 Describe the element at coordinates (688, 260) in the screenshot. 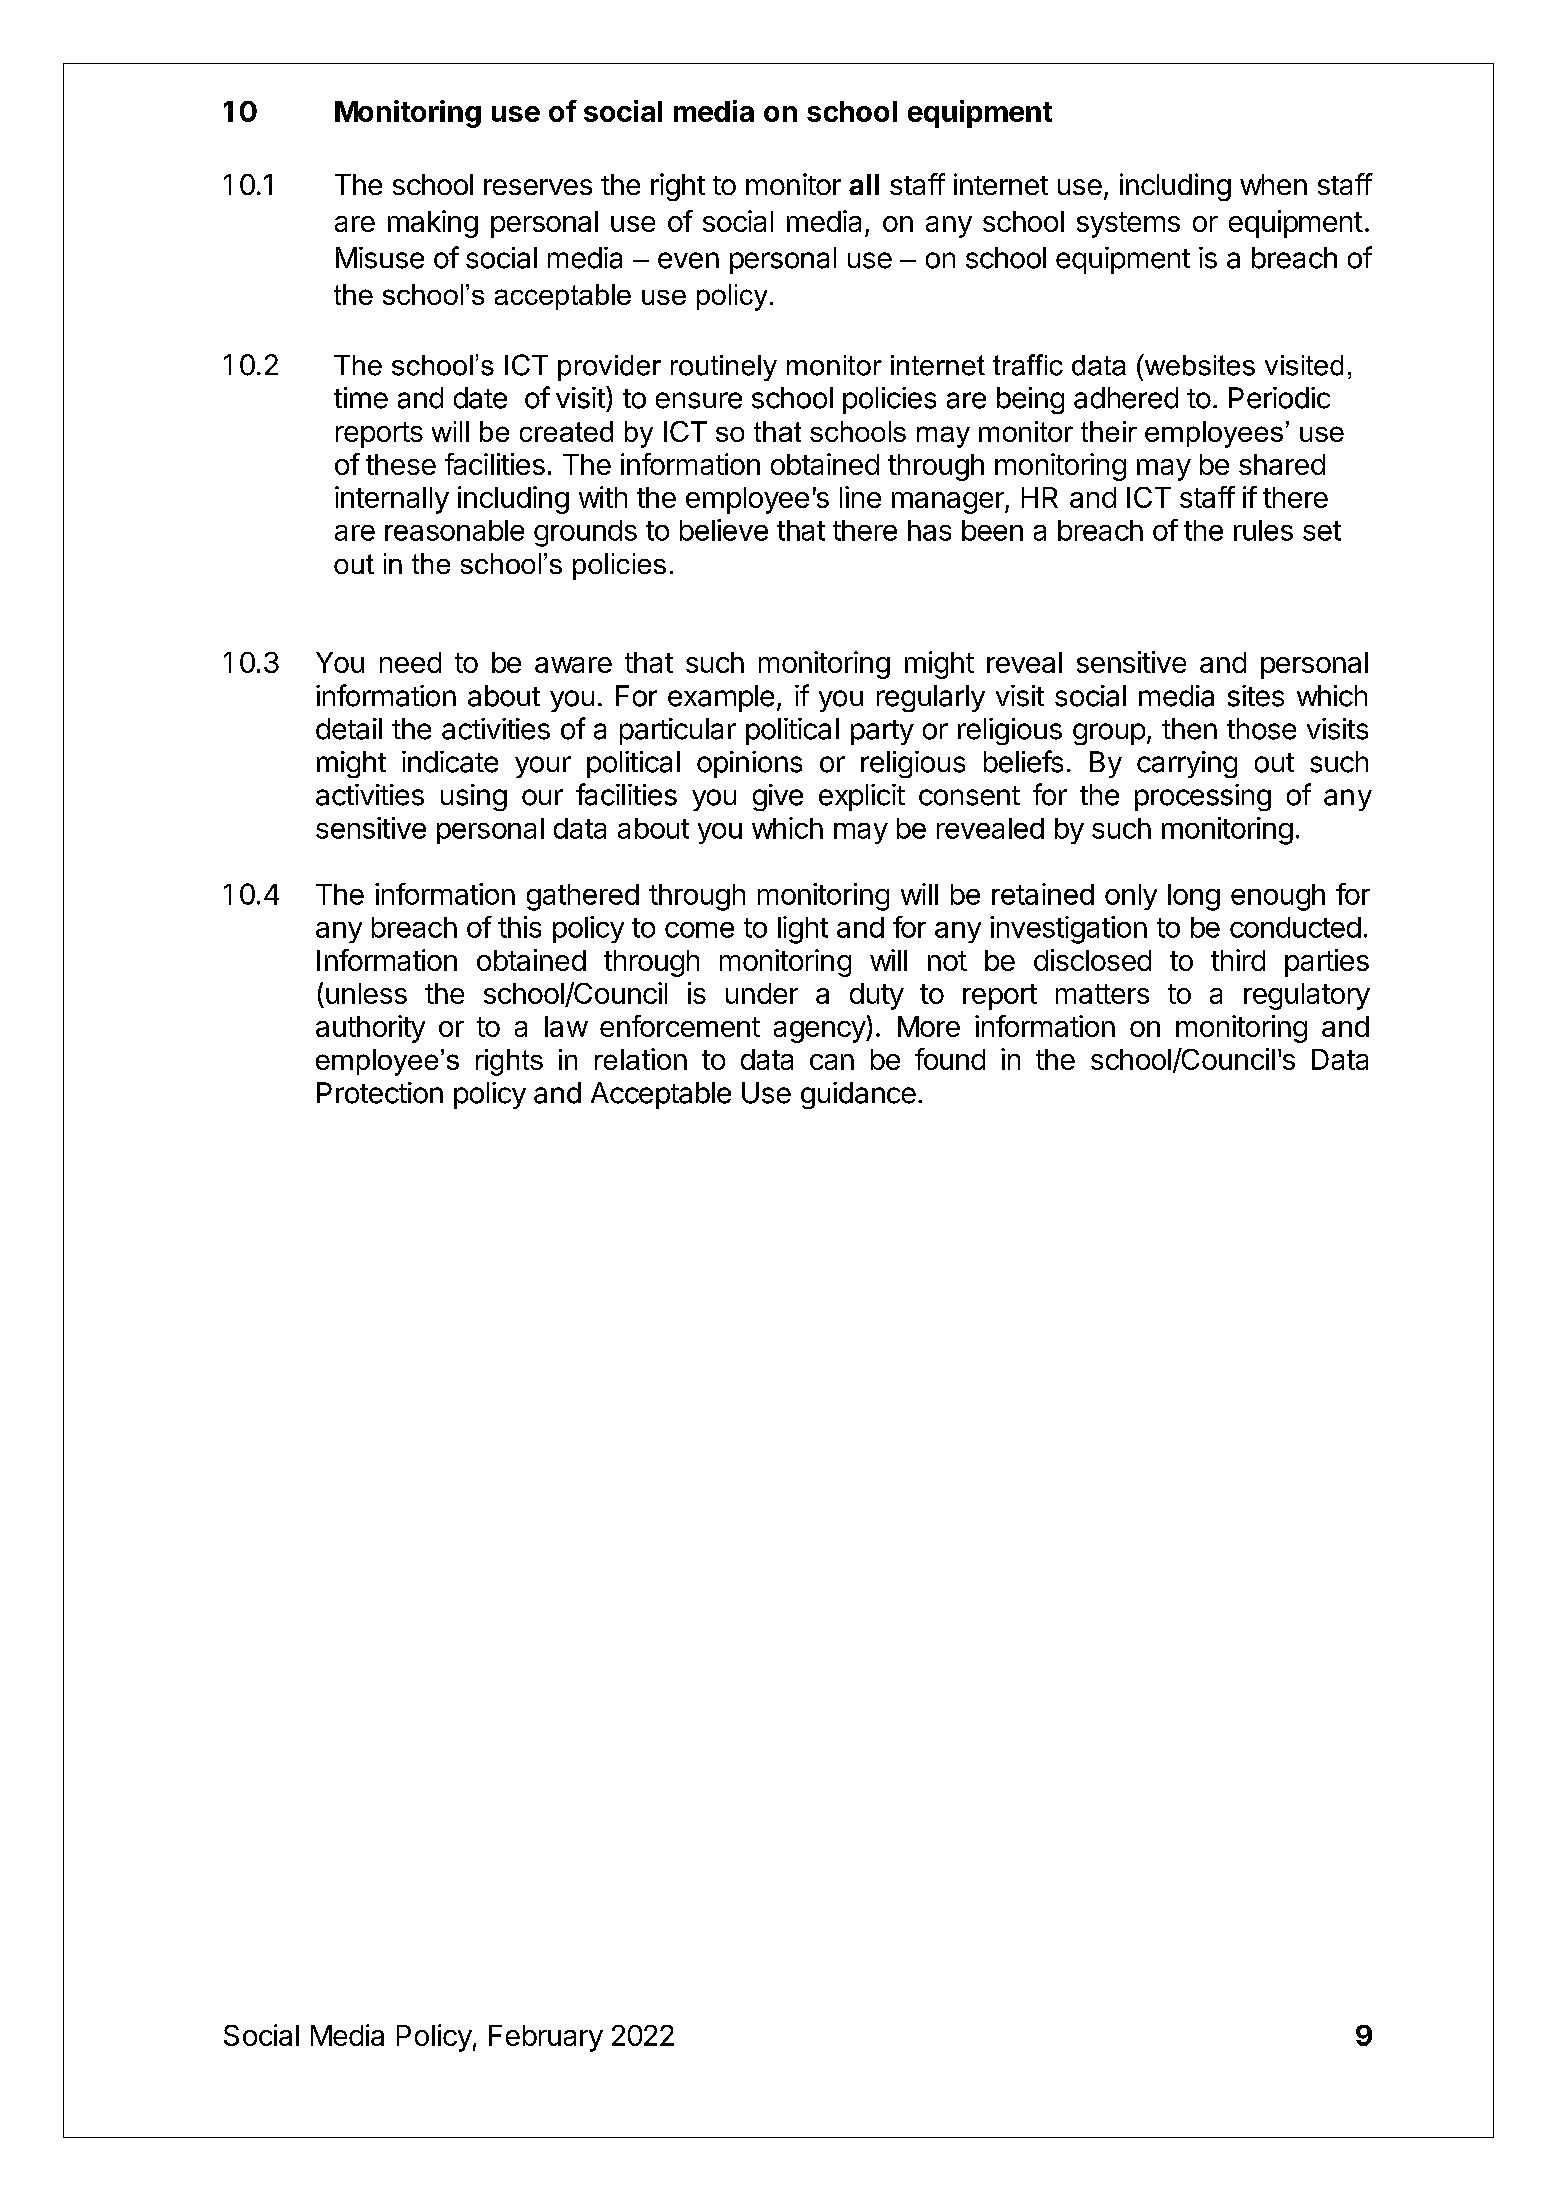

I see `even` at that location.
